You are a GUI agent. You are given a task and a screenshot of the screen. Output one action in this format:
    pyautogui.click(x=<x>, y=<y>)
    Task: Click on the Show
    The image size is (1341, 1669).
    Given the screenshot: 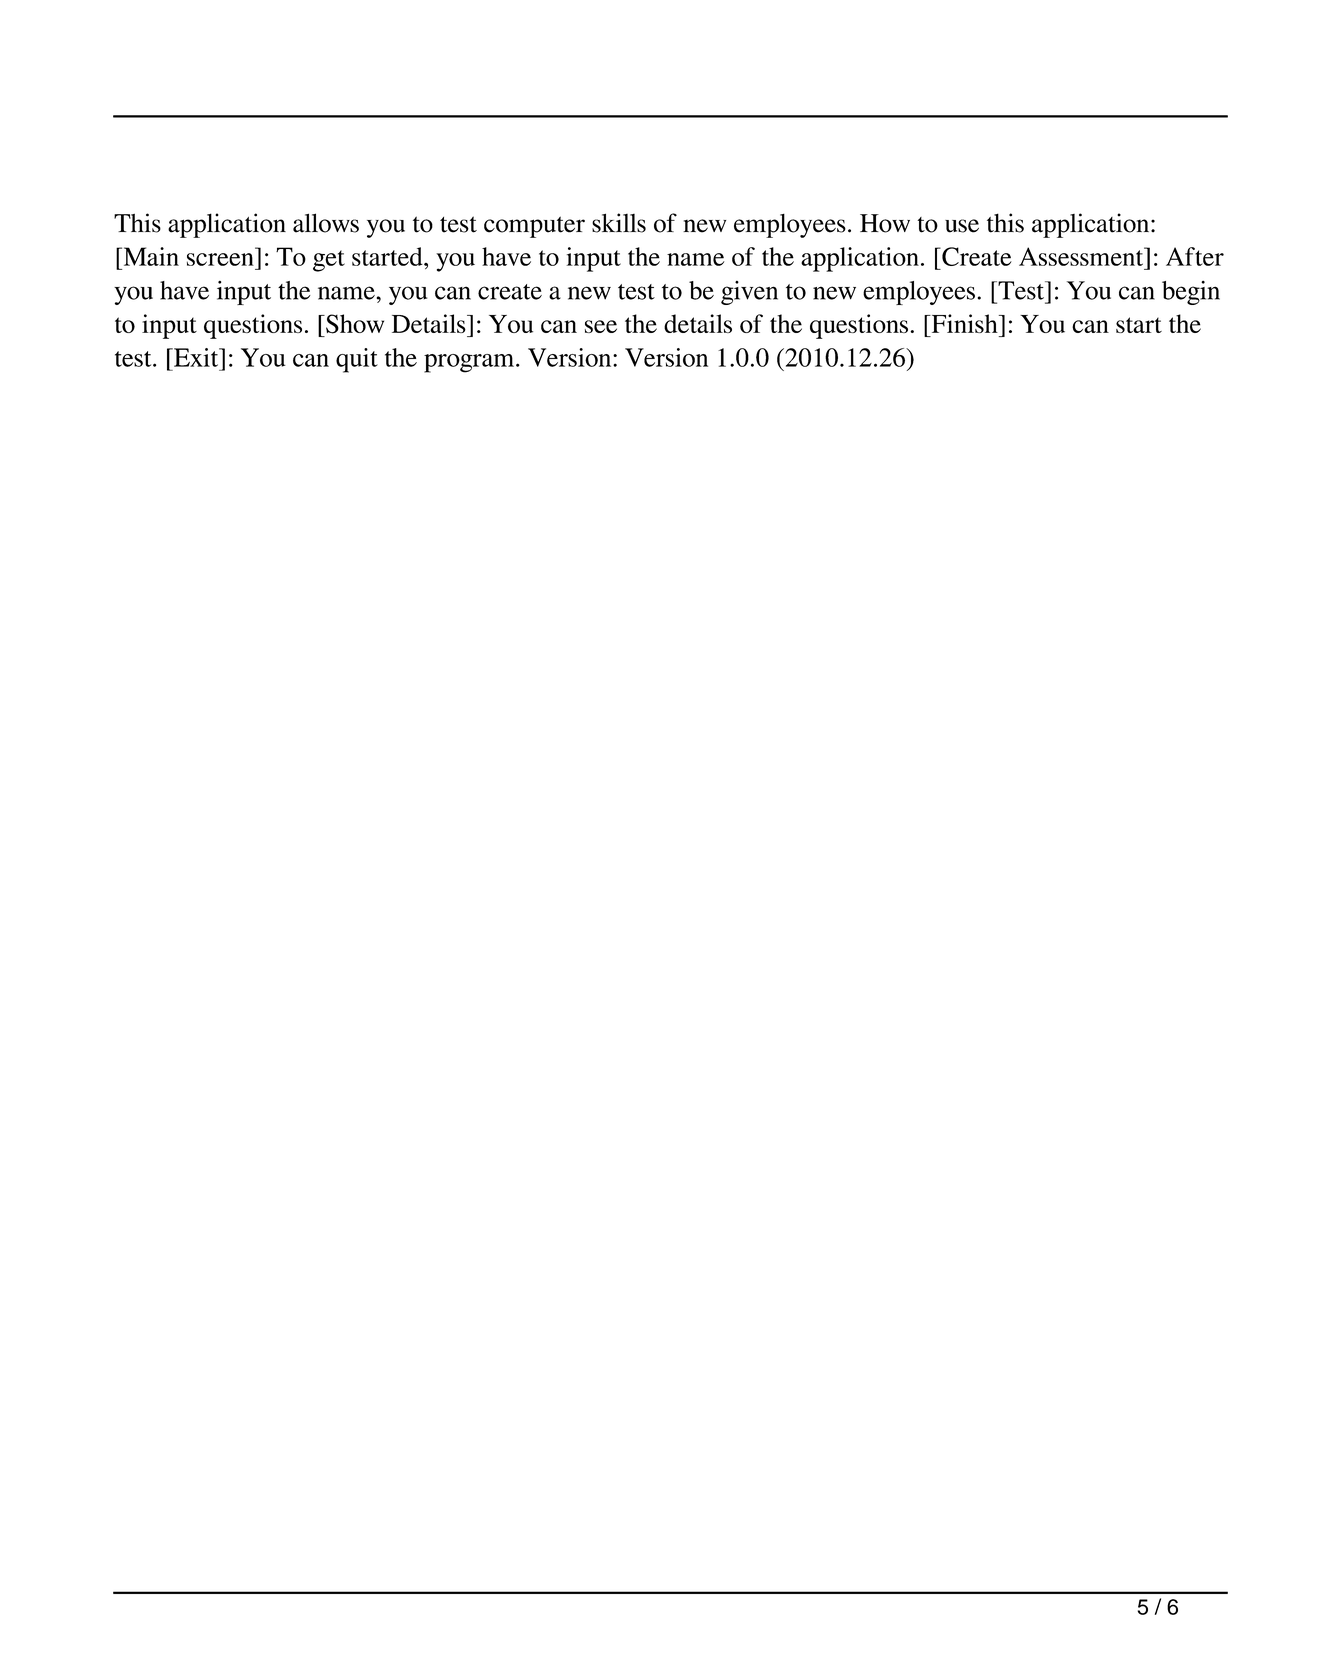 What is the action you would take?
    pyautogui.click(x=354, y=324)
